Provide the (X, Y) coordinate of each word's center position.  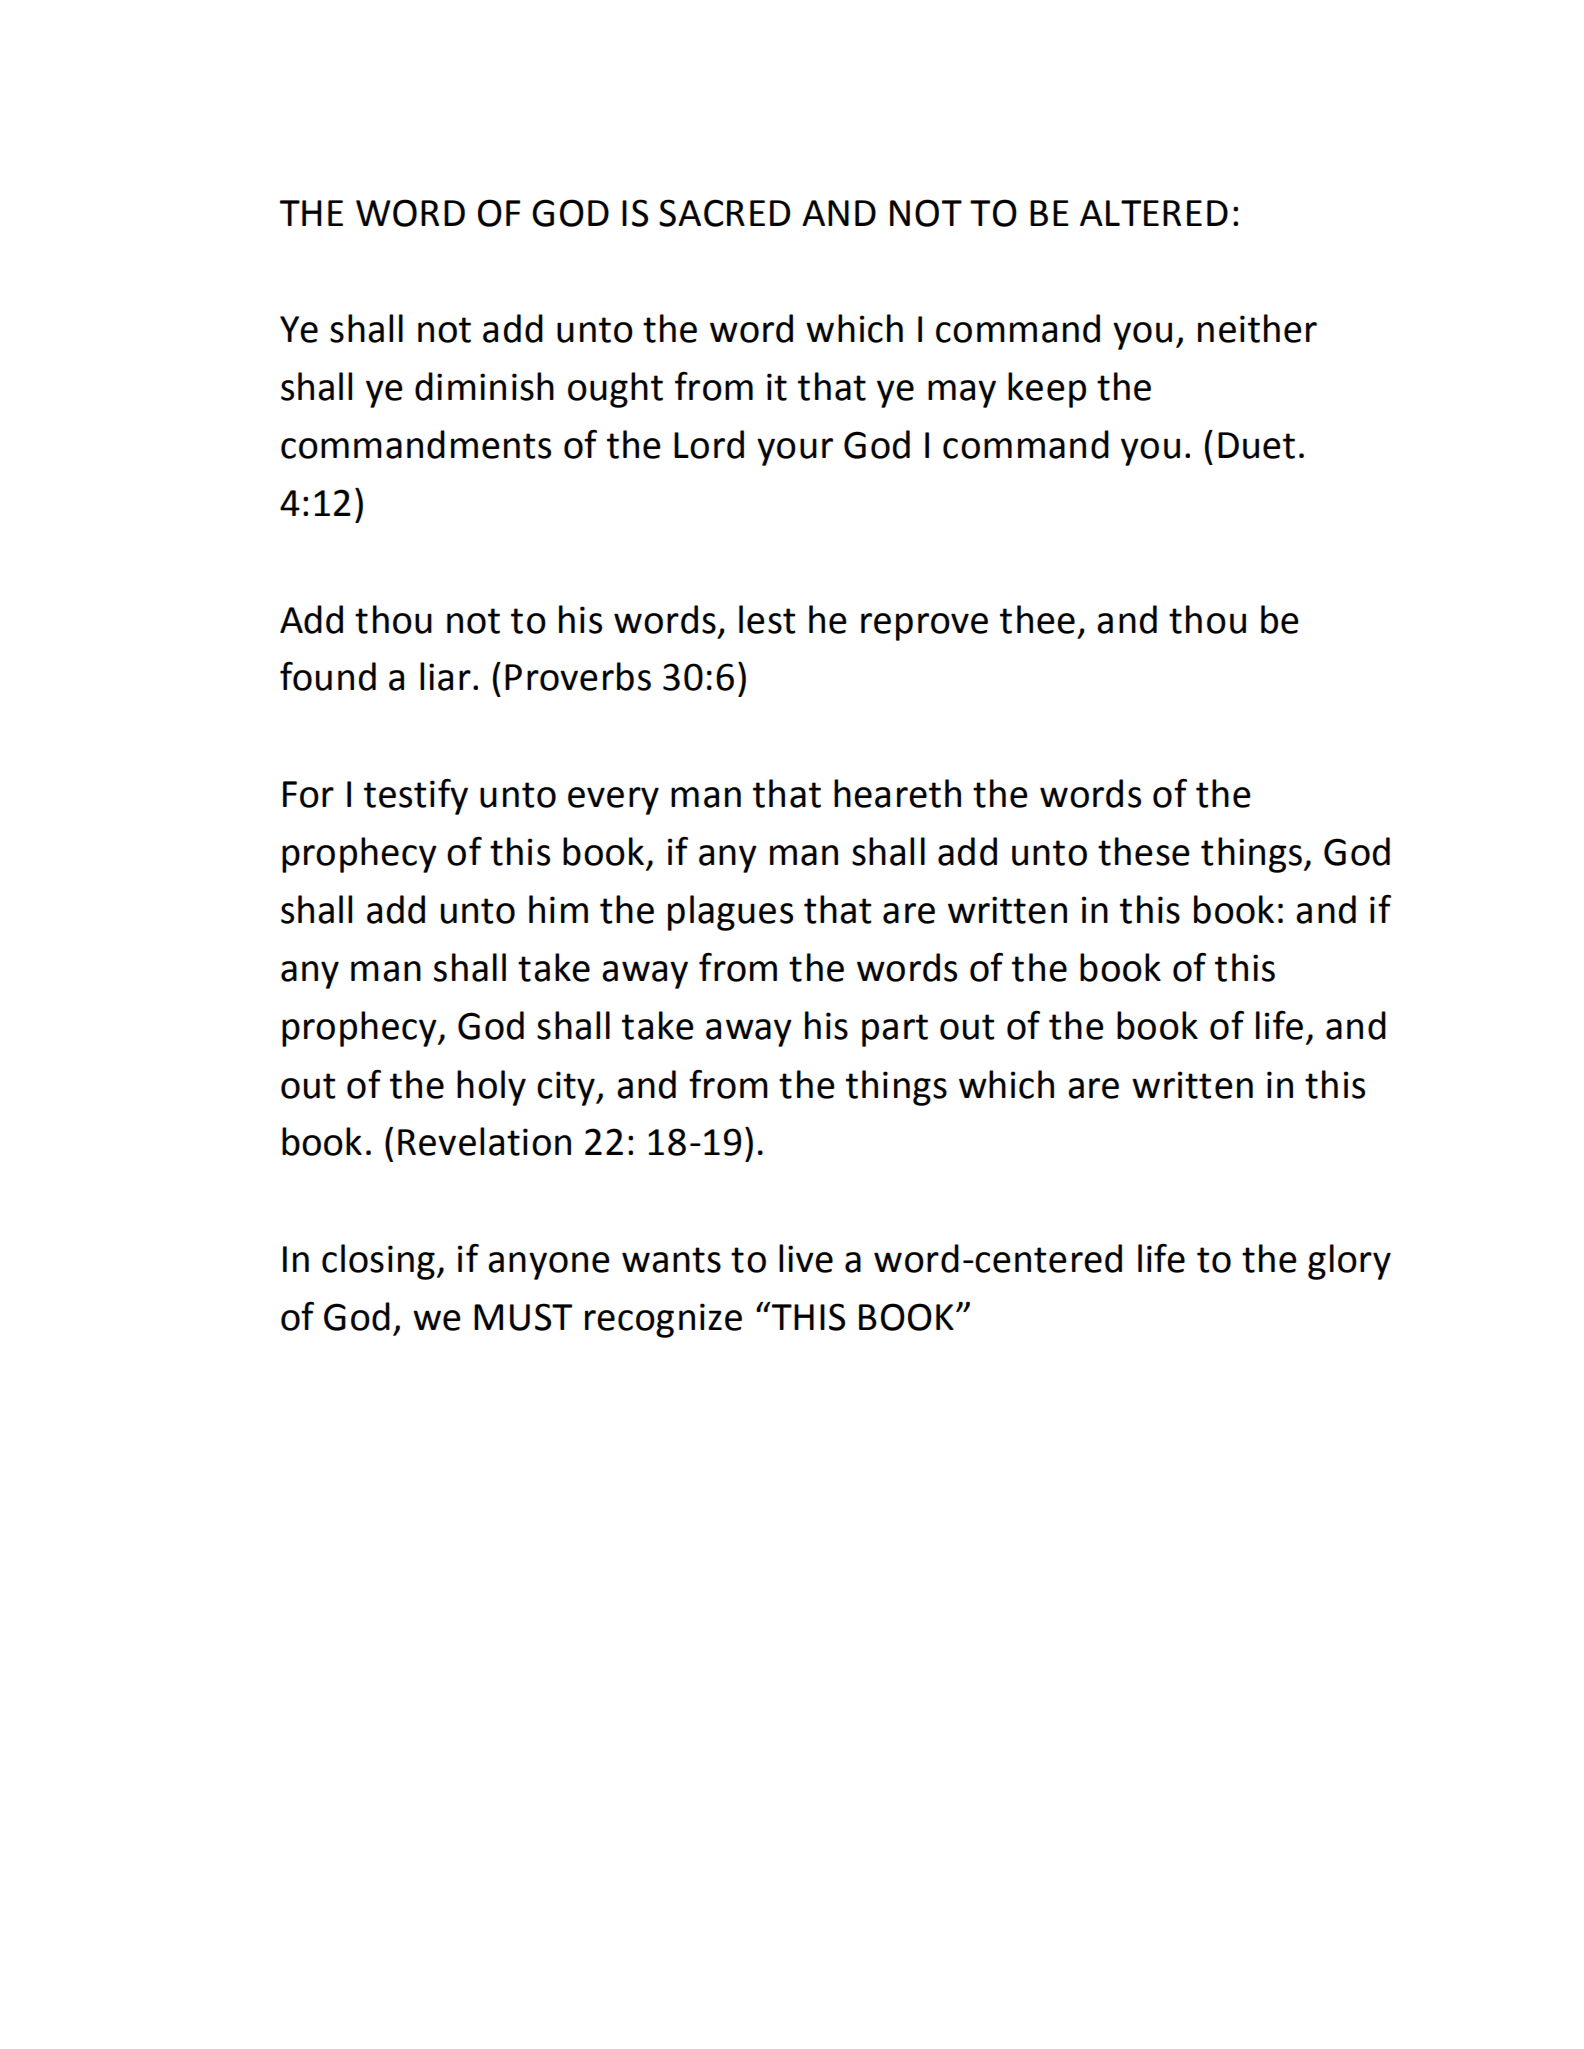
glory (1349, 1262)
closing (378, 1262)
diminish (484, 386)
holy (491, 1088)
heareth (897, 793)
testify (416, 797)
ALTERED (1154, 213)
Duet (1256, 445)
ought (615, 390)
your (795, 452)
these (1144, 851)
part (895, 1030)
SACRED (724, 213)
